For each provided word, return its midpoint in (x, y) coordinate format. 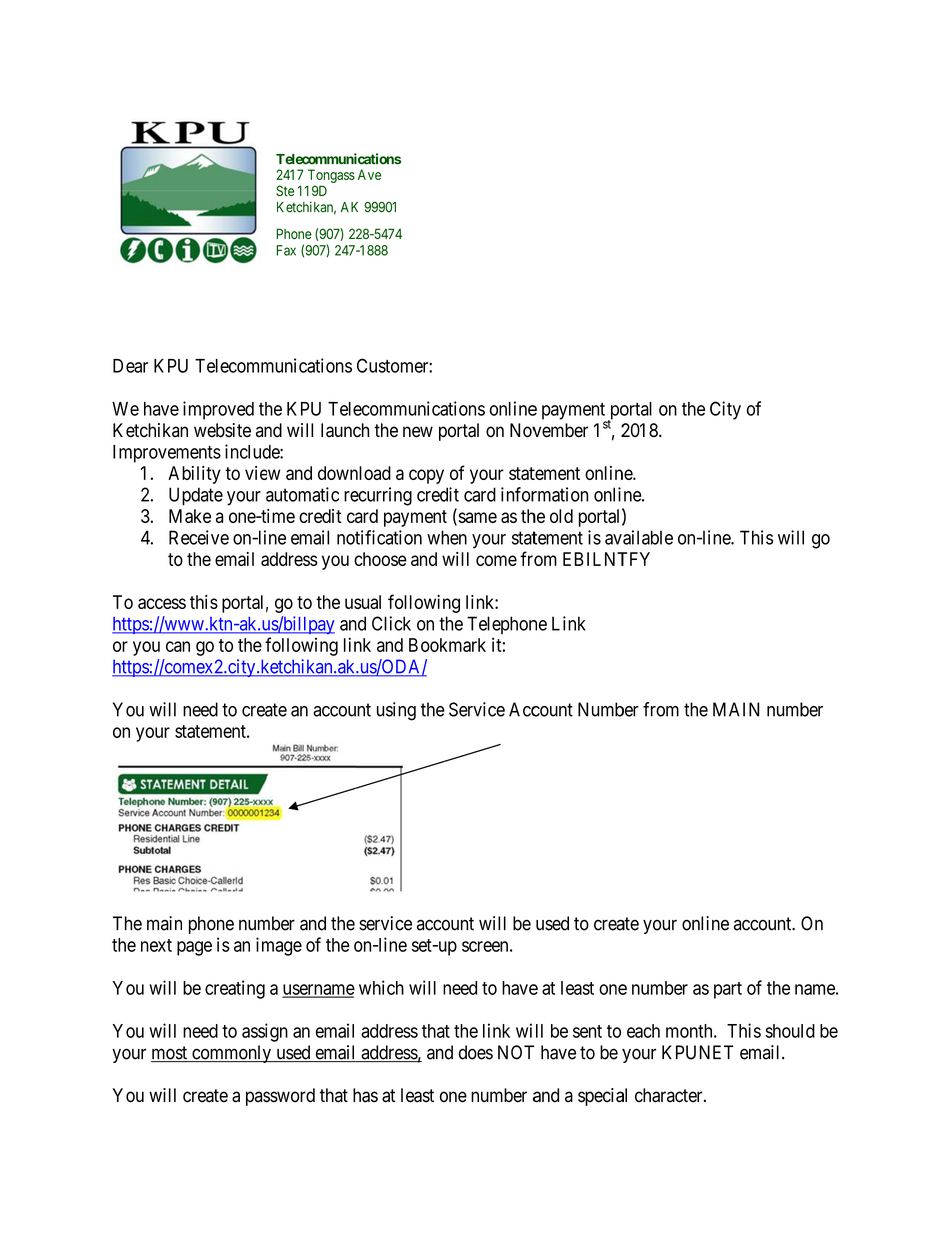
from (661, 709)
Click (391, 623)
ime (281, 516)
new (418, 432)
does (476, 1052)
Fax (286, 250)
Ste (285, 190)
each (643, 1031)
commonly (232, 1054)
